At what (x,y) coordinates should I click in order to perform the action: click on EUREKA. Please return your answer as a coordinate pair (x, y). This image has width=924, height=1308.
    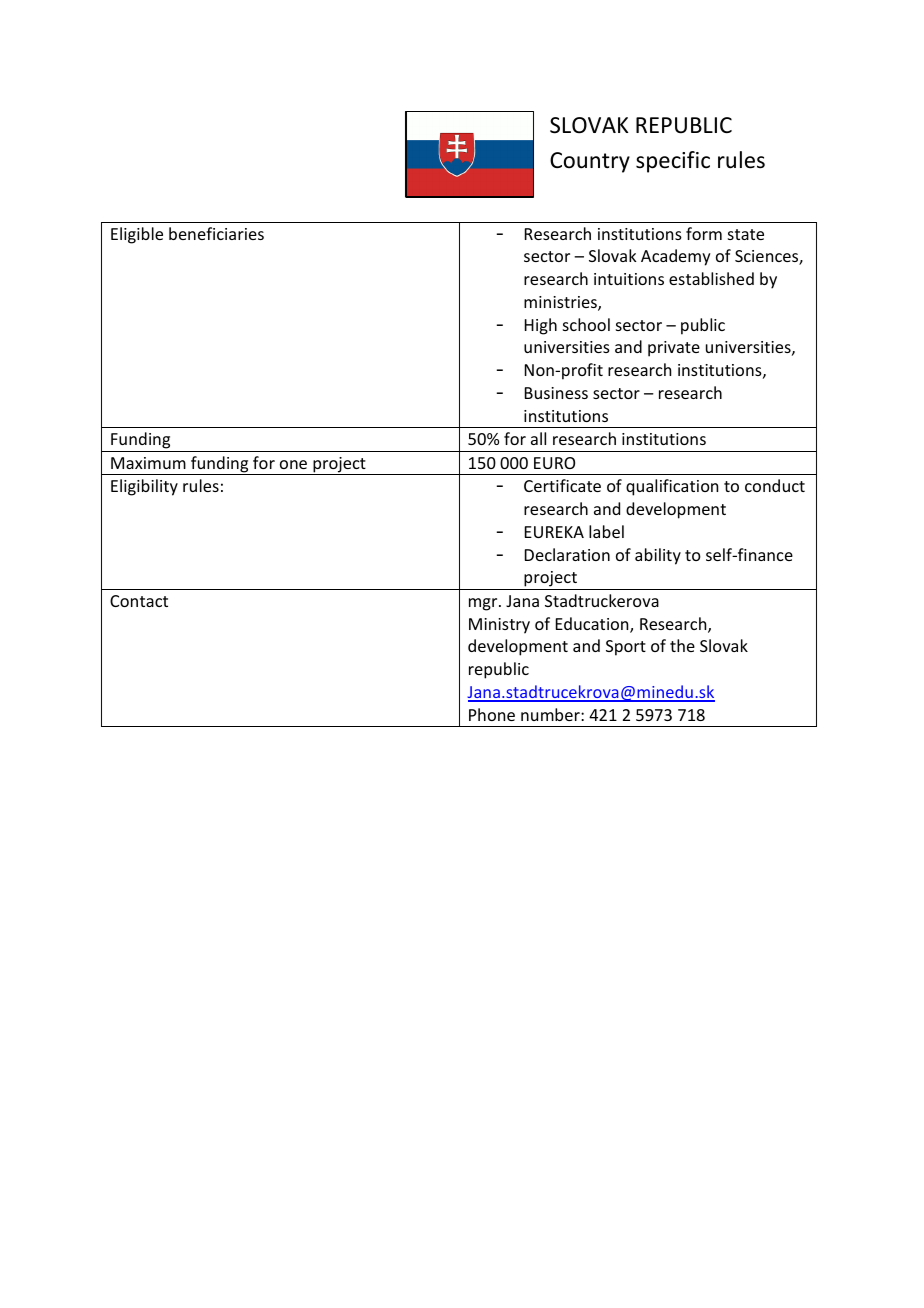
    Looking at the image, I should click on (554, 532).
